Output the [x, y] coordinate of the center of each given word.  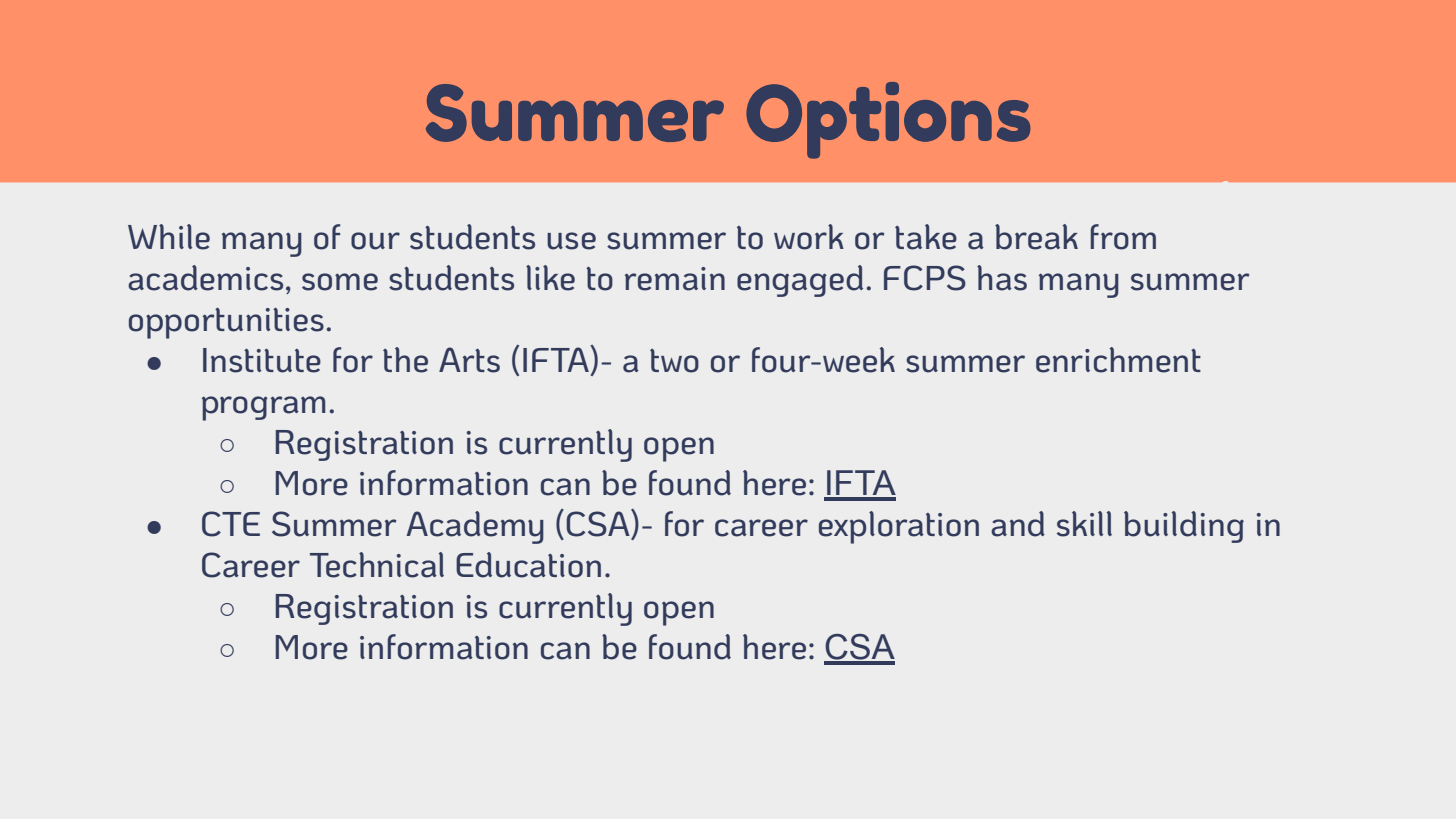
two [674, 361]
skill [1084, 524]
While [169, 237]
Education [528, 565]
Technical [377, 565]
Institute [262, 360]
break [1036, 237]
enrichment [1118, 360]
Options [888, 120]
